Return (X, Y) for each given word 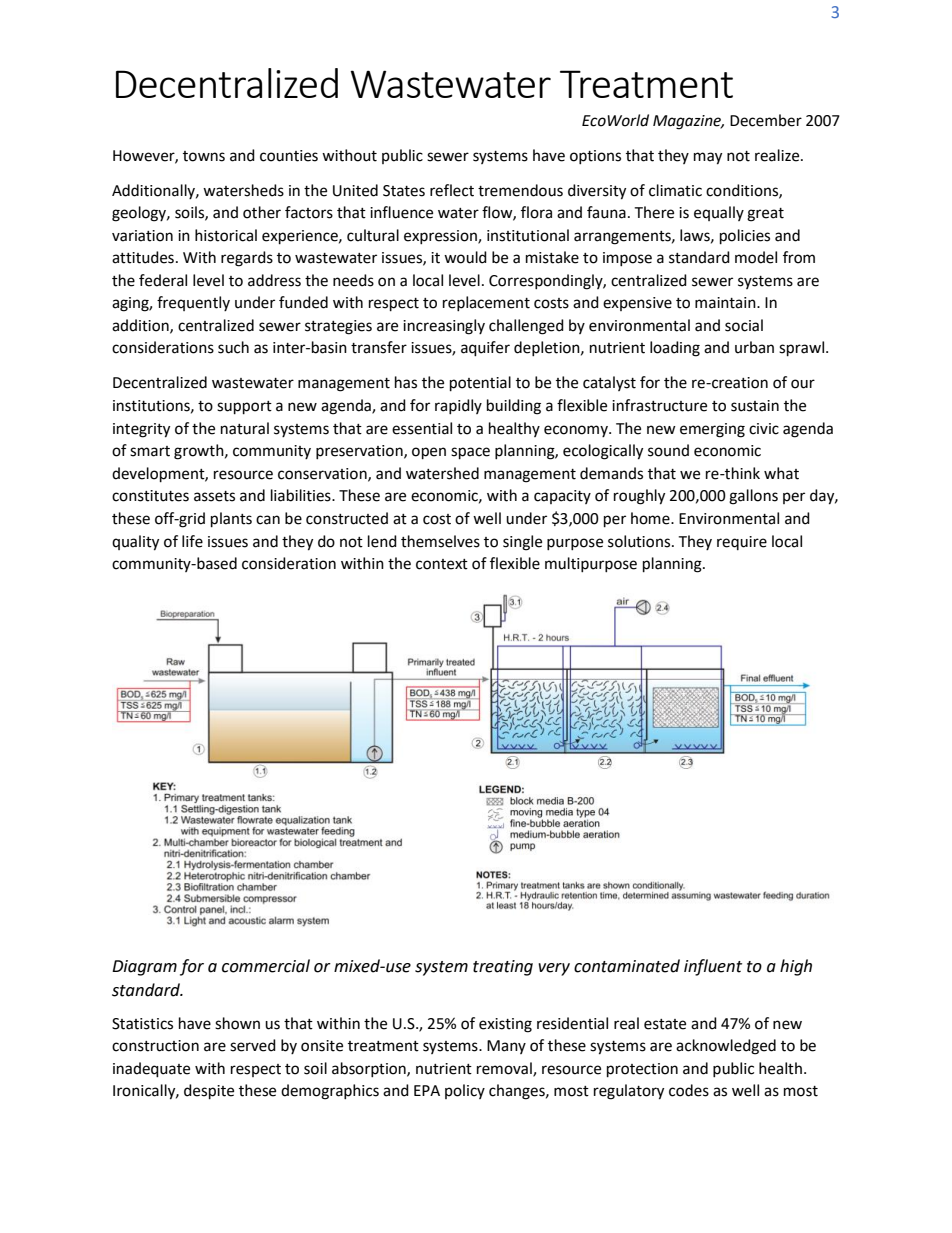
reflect (452, 190)
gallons (753, 497)
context (442, 564)
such (233, 347)
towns (204, 156)
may (708, 158)
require (742, 543)
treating (503, 968)
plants (231, 520)
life (192, 541)
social (744, 325)
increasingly (444, 327)
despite (209, 1092)
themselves (440, 541)
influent (713, 967)
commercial (266, 966)
